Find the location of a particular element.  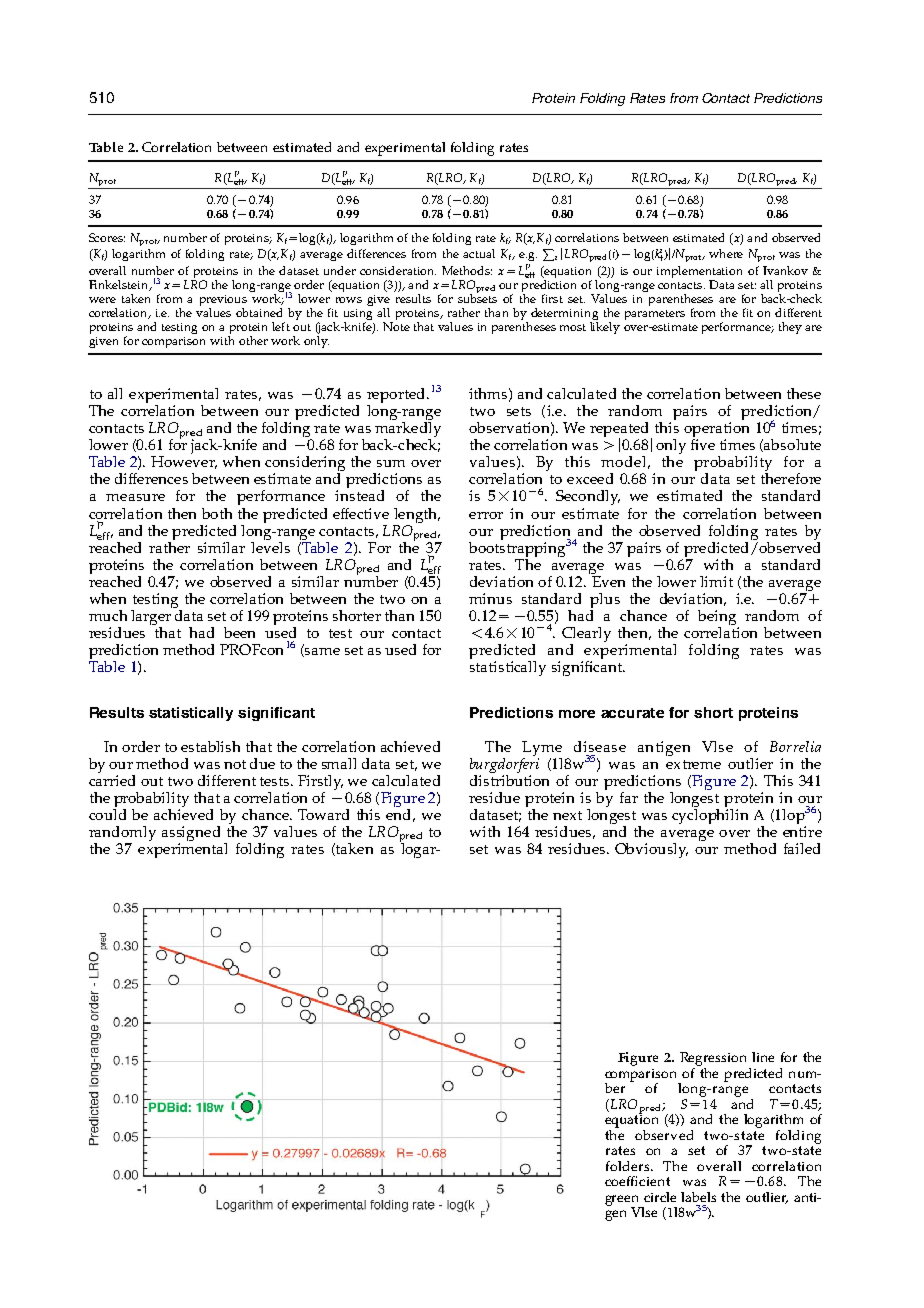

implementation is located at coordinates (699, 273).
